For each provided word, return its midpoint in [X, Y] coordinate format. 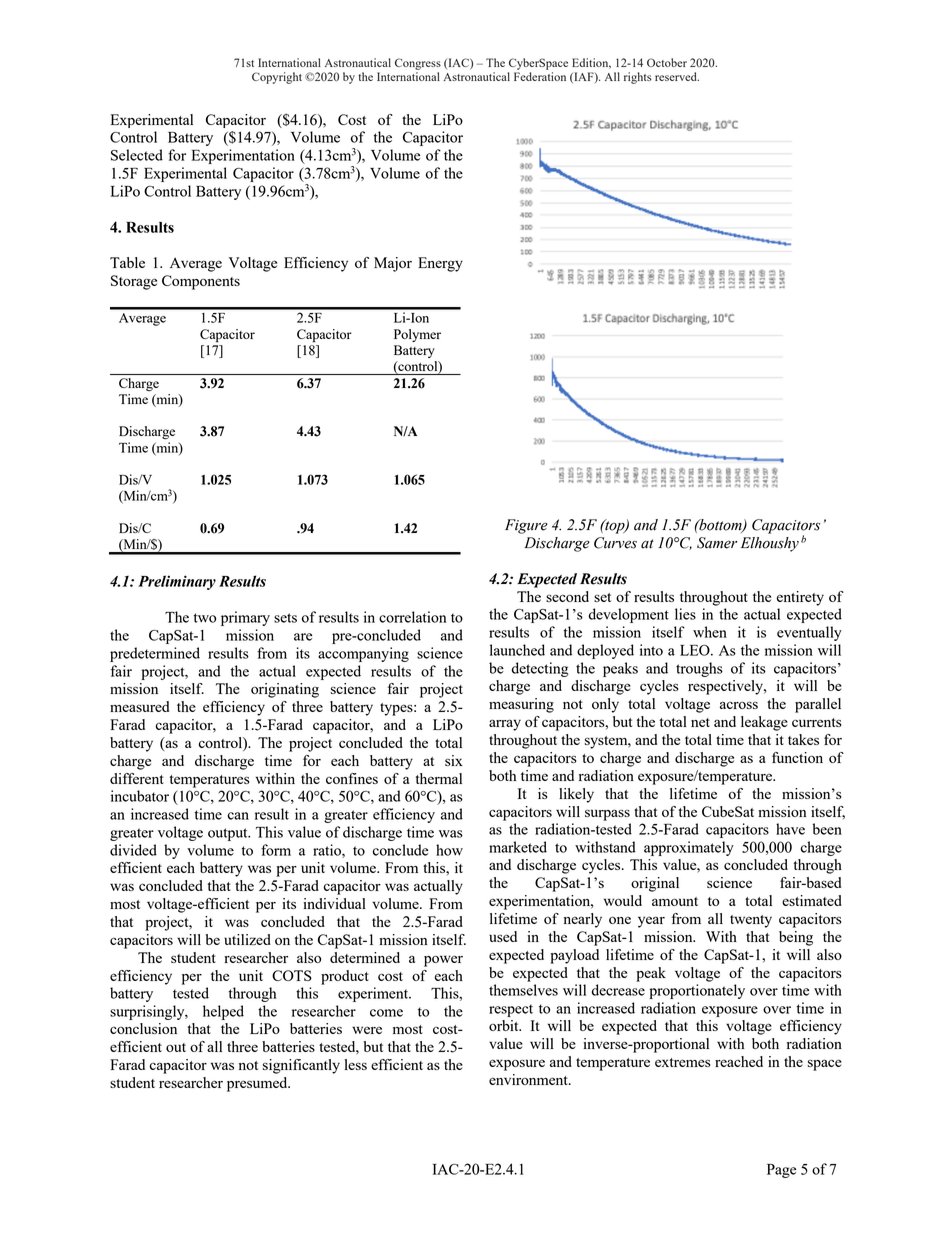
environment [529, 1079]
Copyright [277, 78]
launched [517, 650]
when [710, 632]
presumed [258, 1084]
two [204, 618]
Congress [418, 64]
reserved [677, 76]
